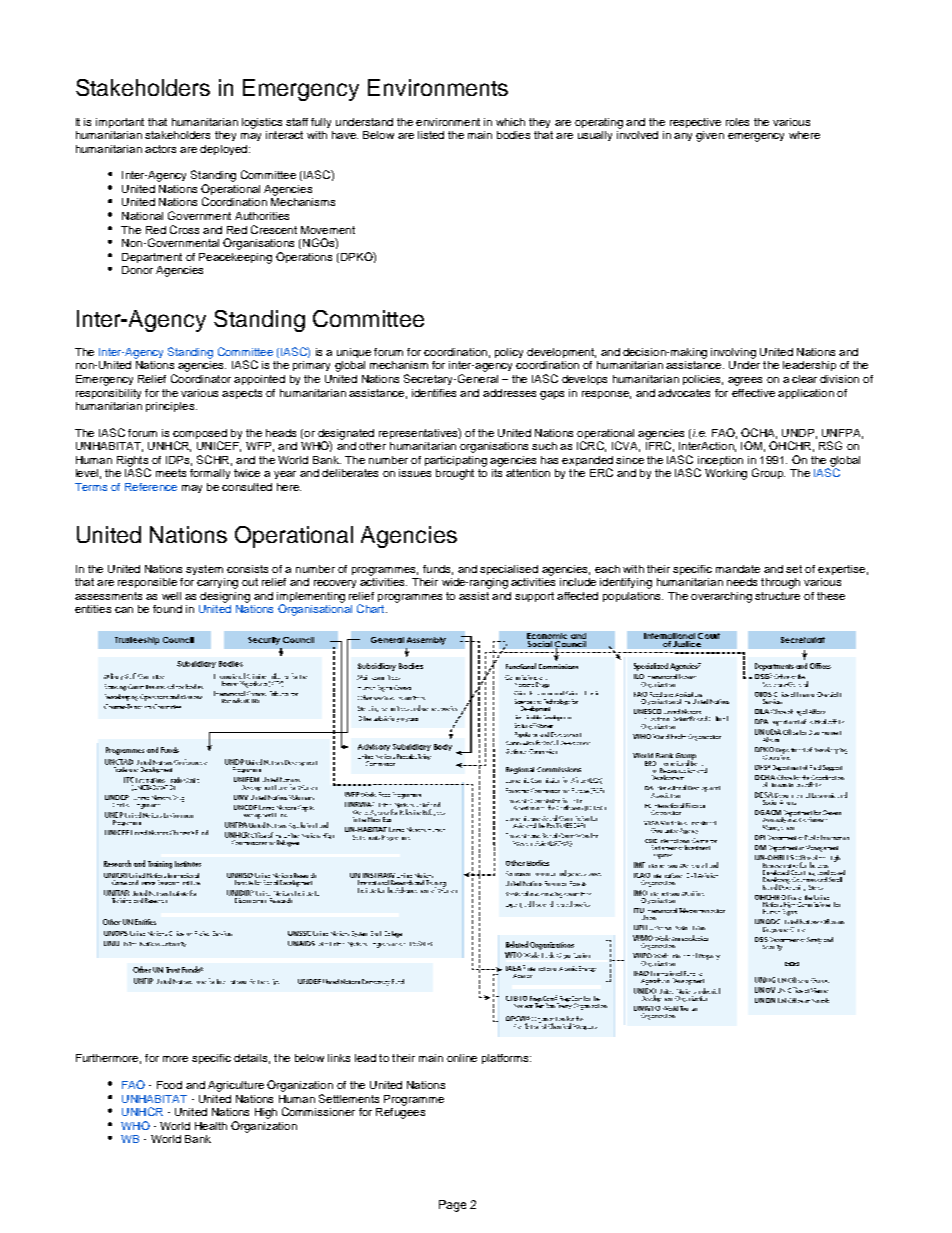  What do you see at coordinates (506, 1059) in the screenshot?
I see `platforms` at bounding box center [506, 1059].
